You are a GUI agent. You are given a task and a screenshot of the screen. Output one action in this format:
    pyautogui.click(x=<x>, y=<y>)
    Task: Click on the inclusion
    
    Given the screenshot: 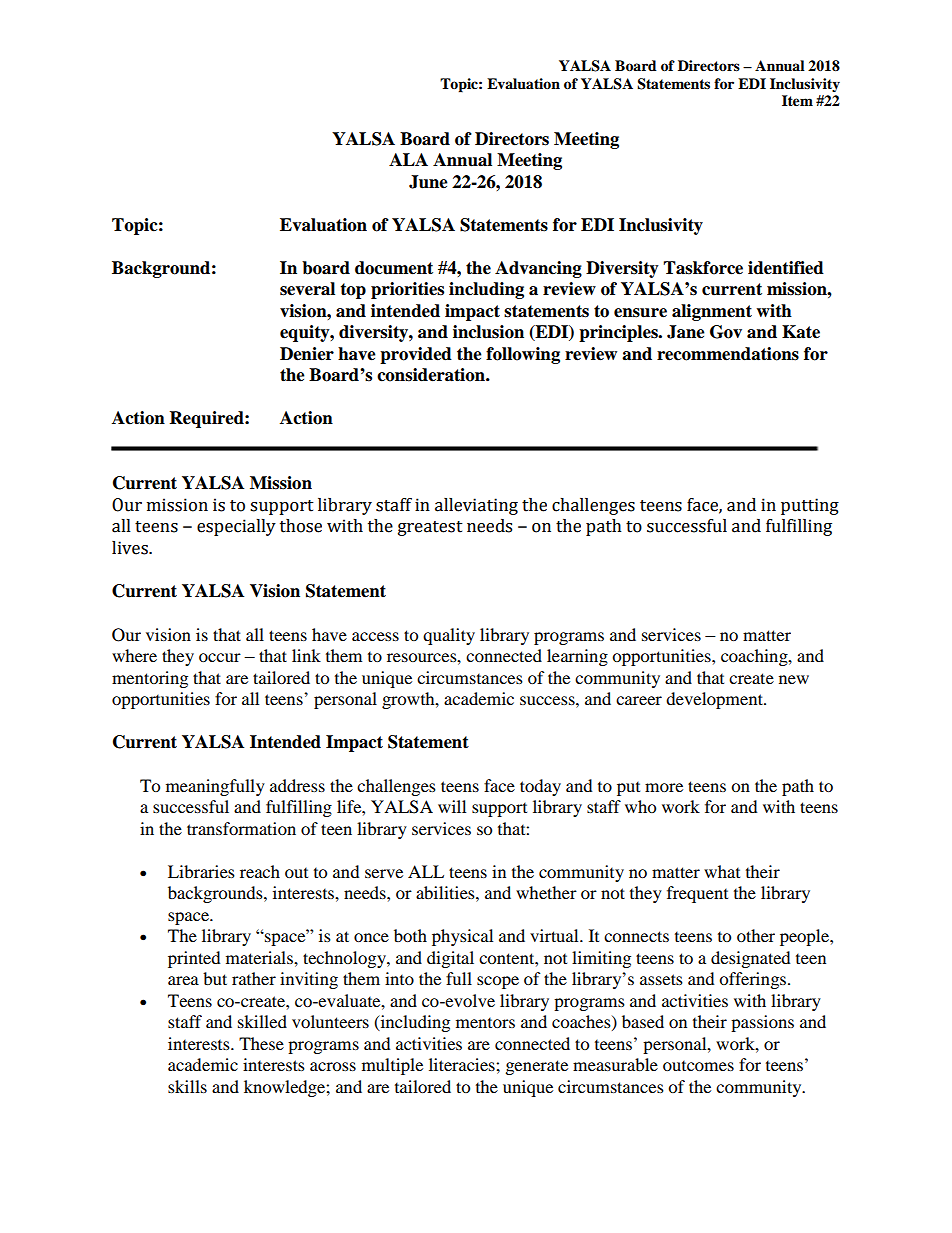 What is the action you would take?
    pyautogui.click(x=488, y=332)
